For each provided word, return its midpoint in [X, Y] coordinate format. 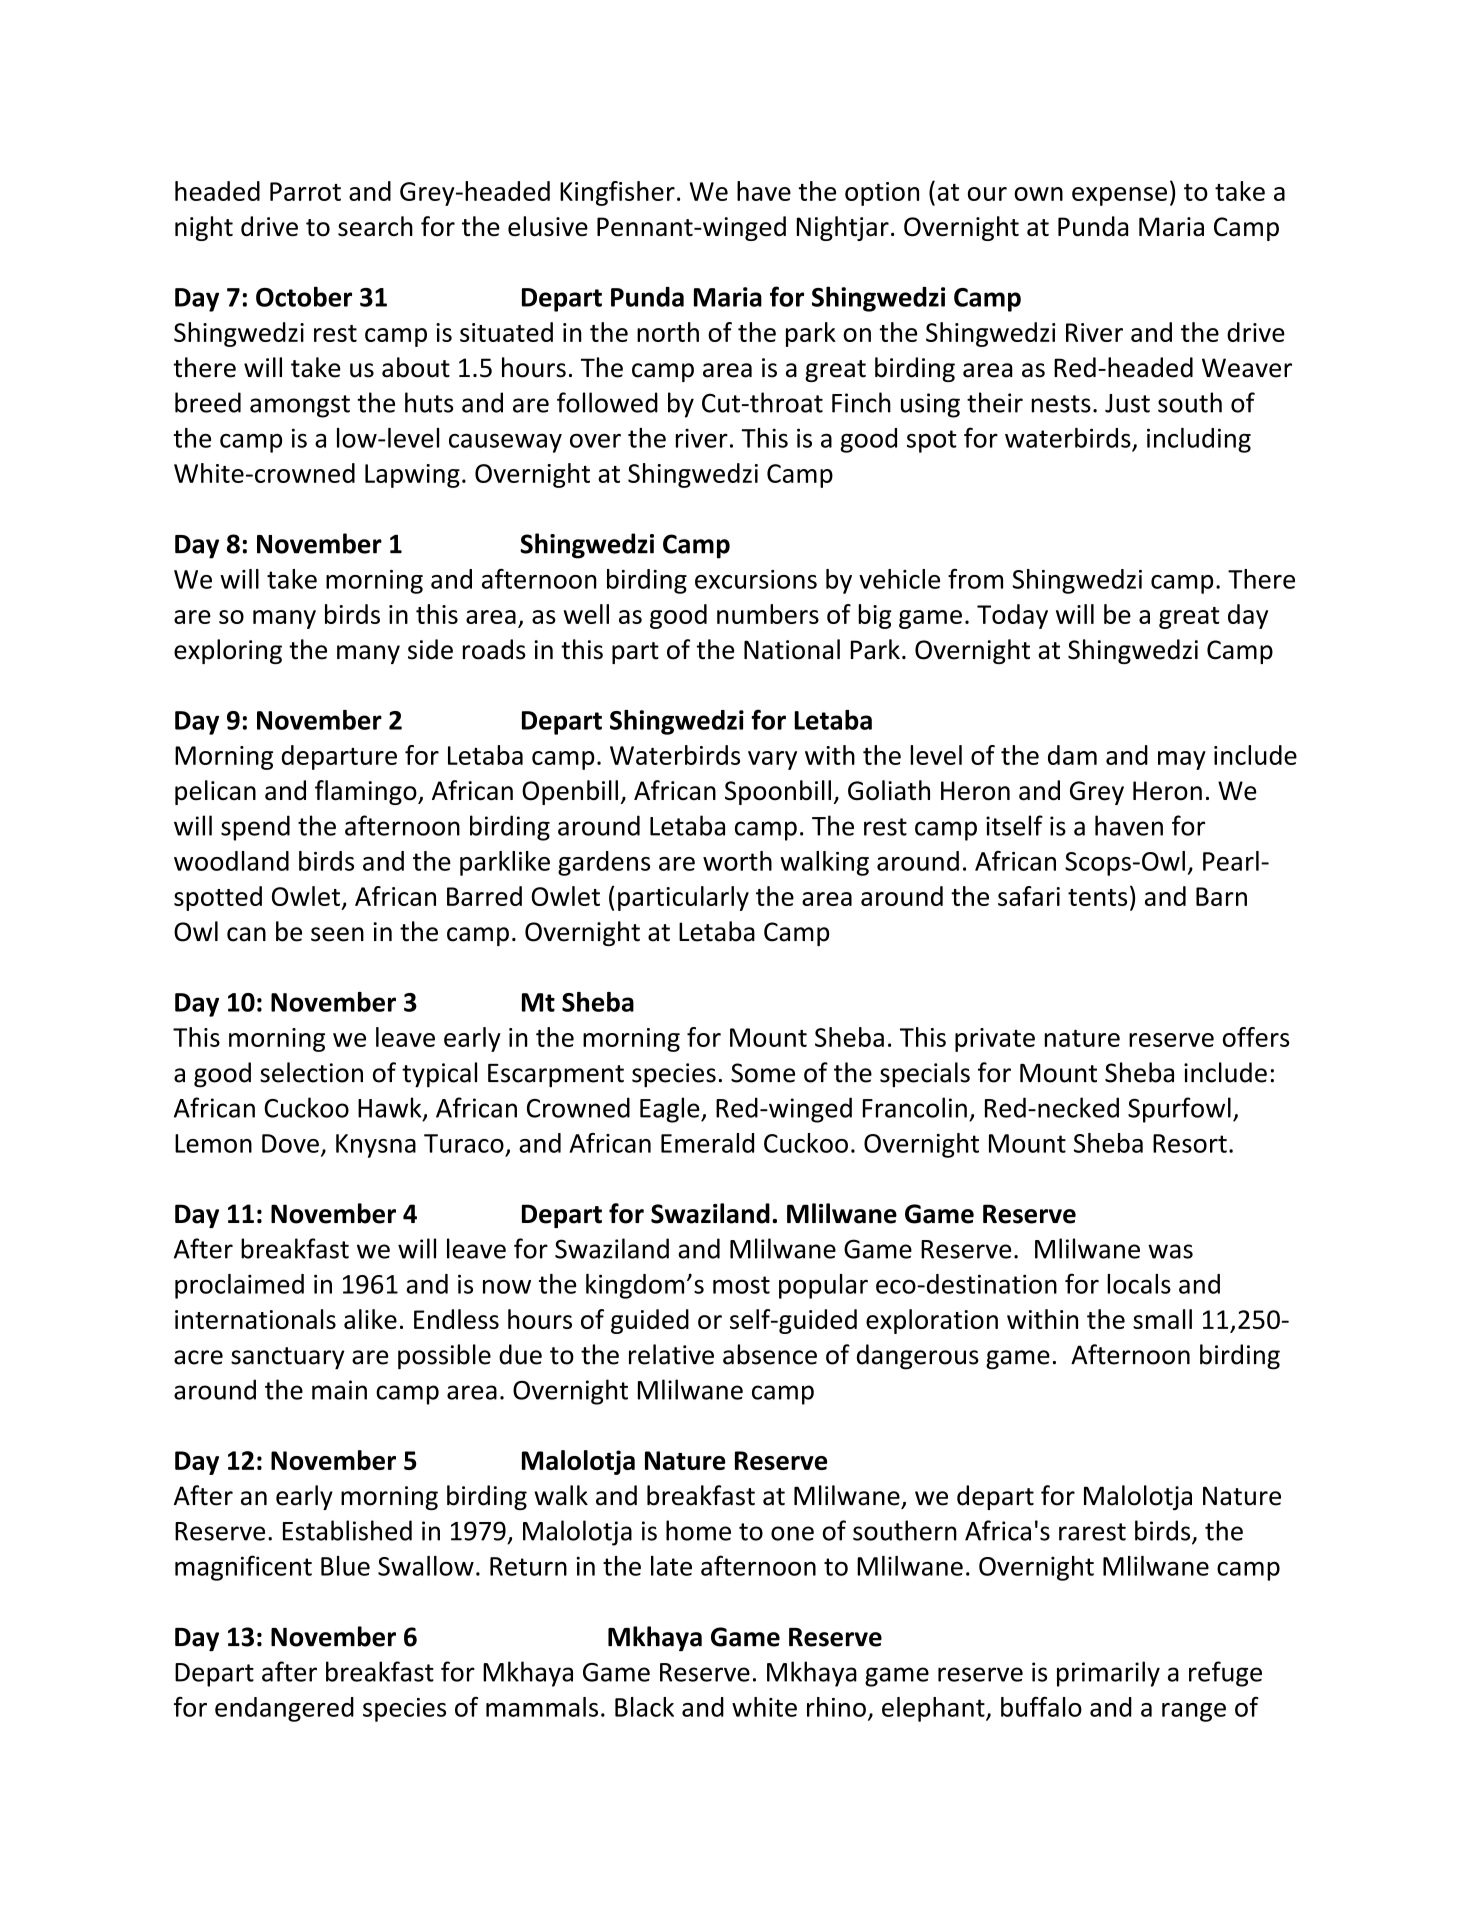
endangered [284, 1709]
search [375, 226]
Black [644, 1707]
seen [337, 934]
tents [1097, 897]
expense [1119, 196]
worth [737, 861]
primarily [1108, 1674]
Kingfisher [617, 193]
